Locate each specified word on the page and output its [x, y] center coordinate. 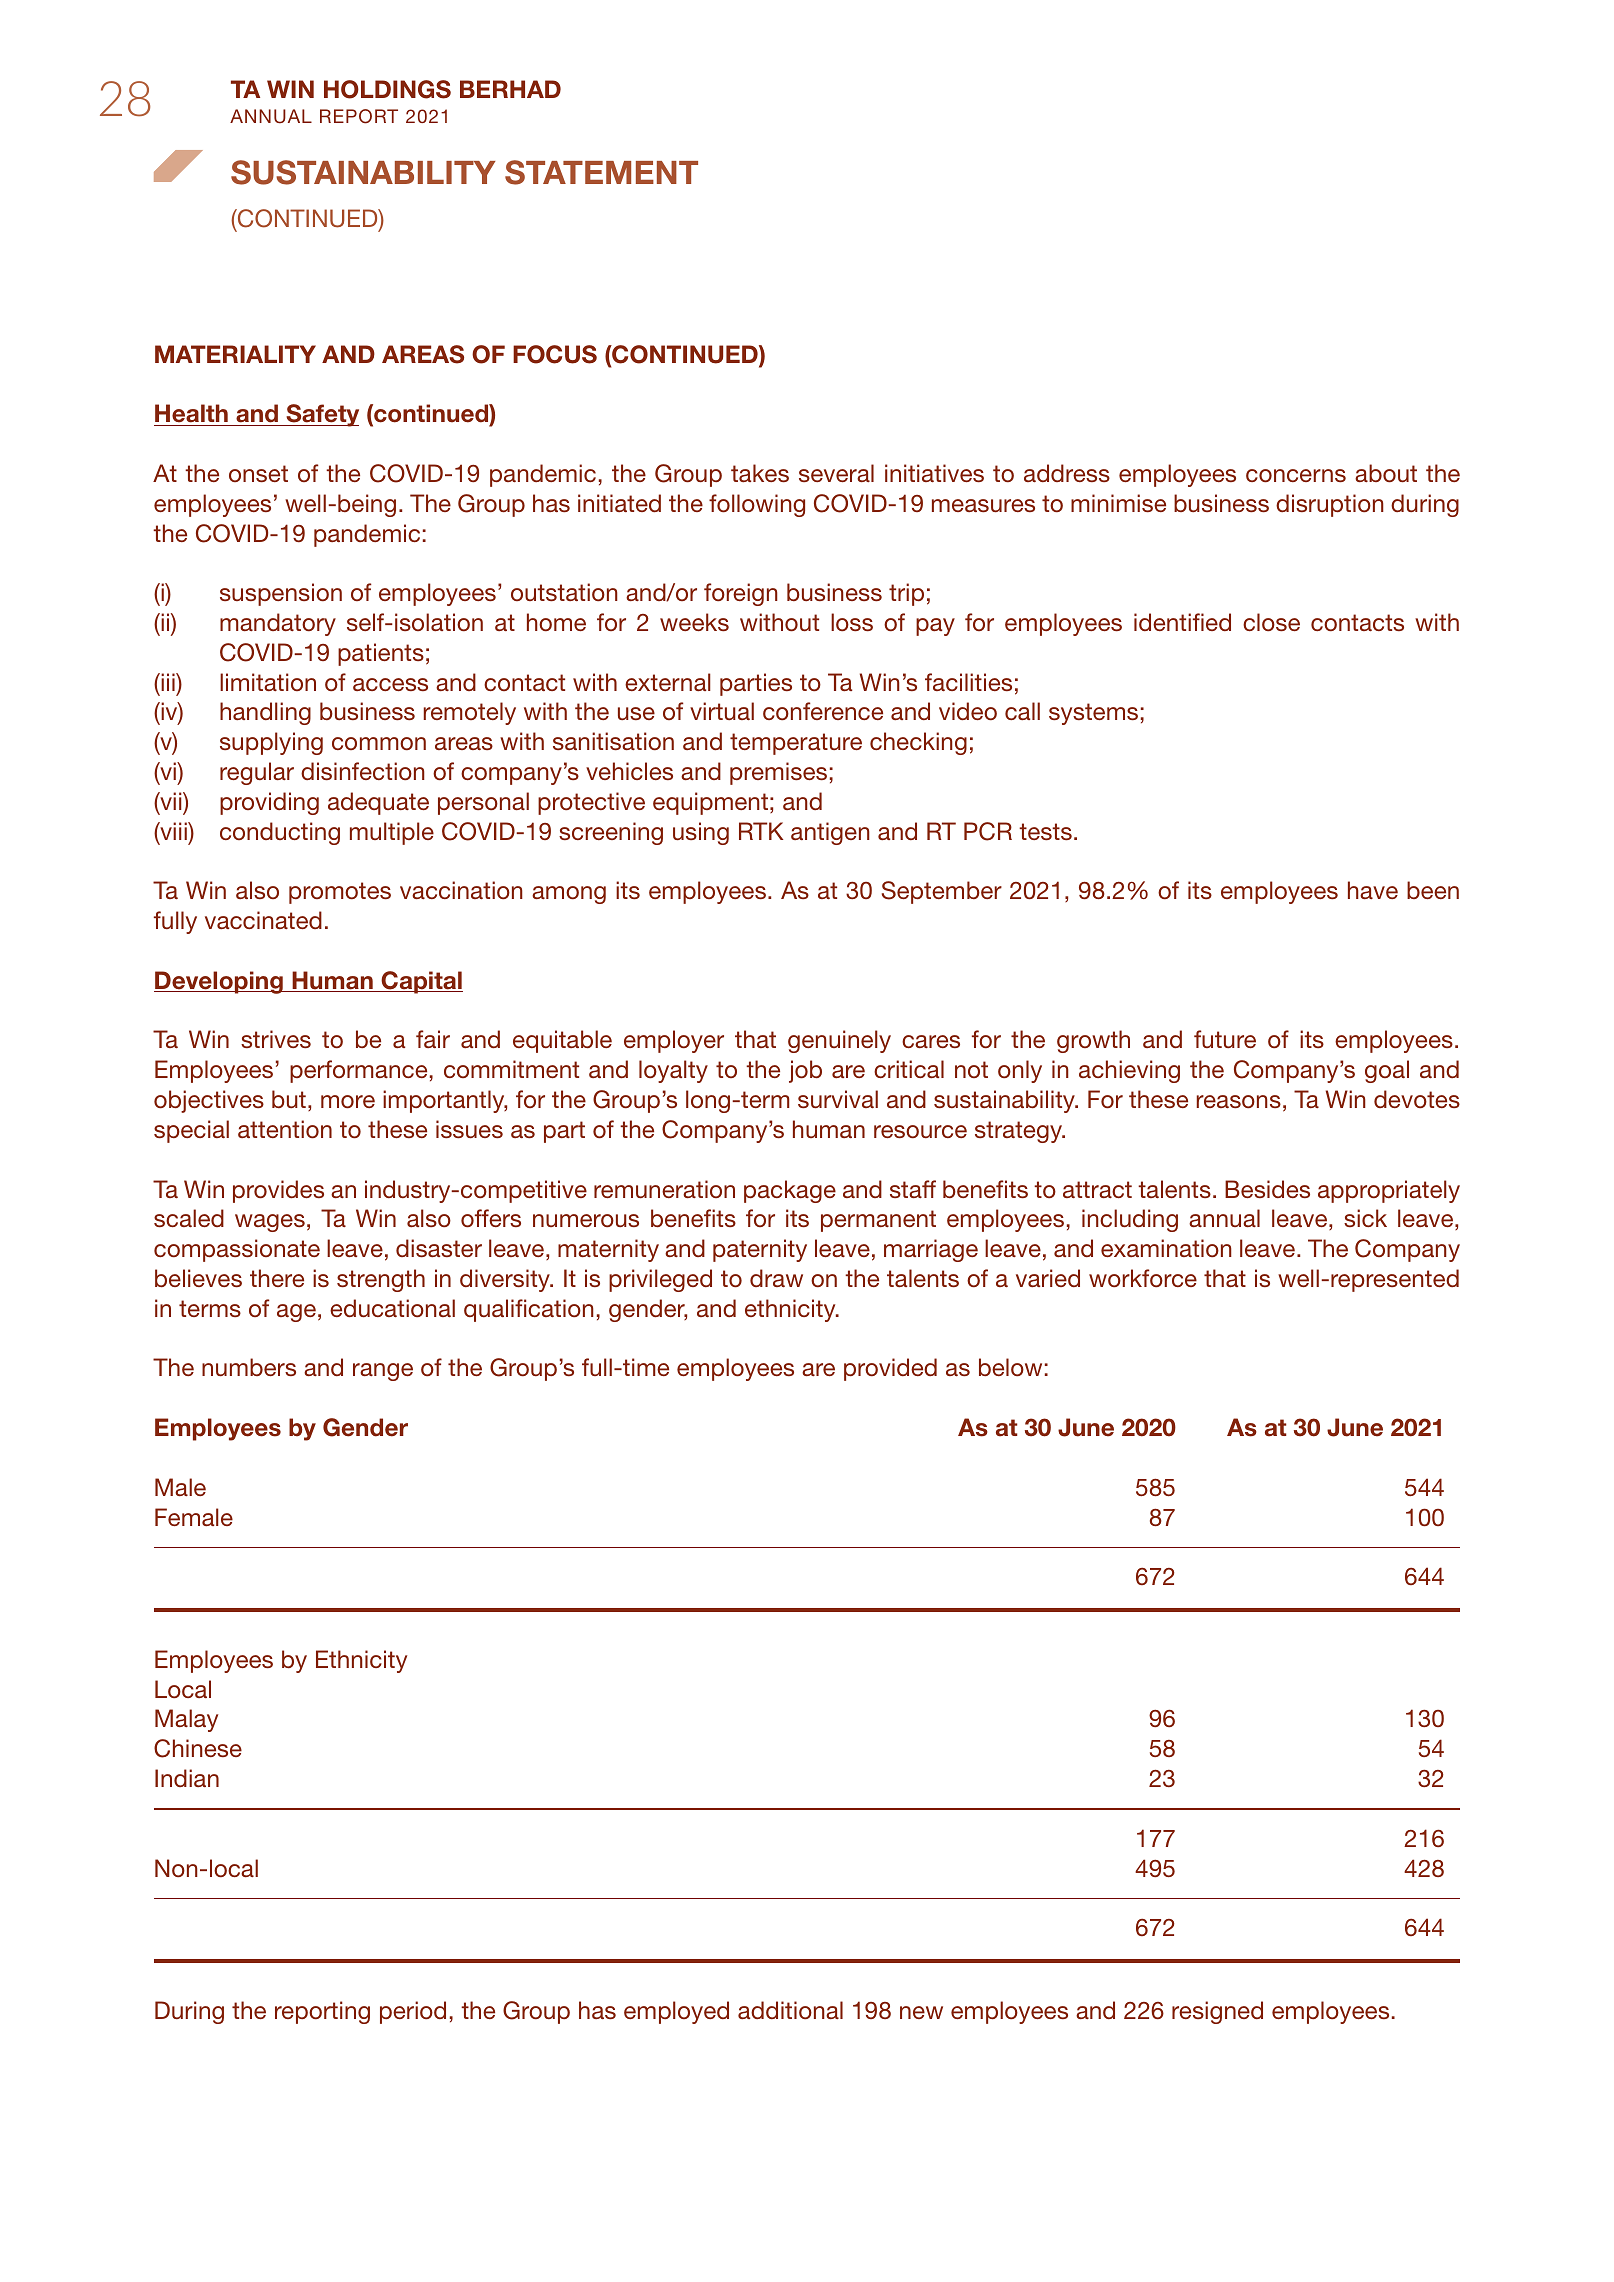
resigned [1217, 2012]
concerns [1296, 476]
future [1225, 1039]
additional [790, 2010]
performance [358, 1071]
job [805, 1071]
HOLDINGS [387, 89]
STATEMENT [601, 172]
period [413, 2012]
